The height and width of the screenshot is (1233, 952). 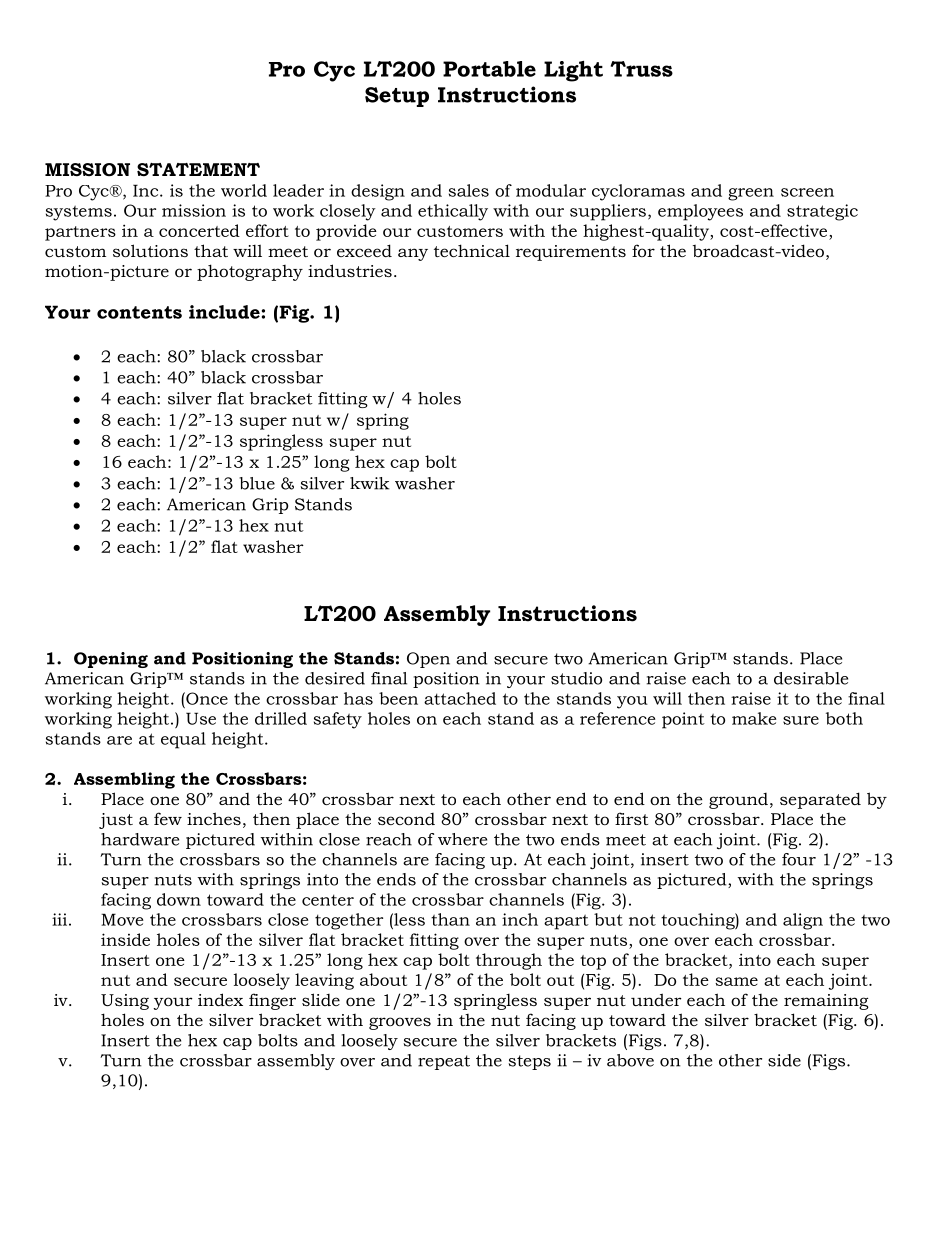 What do you see at coordinates (642, 69) in the screenshot?
I see `Truss` at bounding box center [642, 69].
